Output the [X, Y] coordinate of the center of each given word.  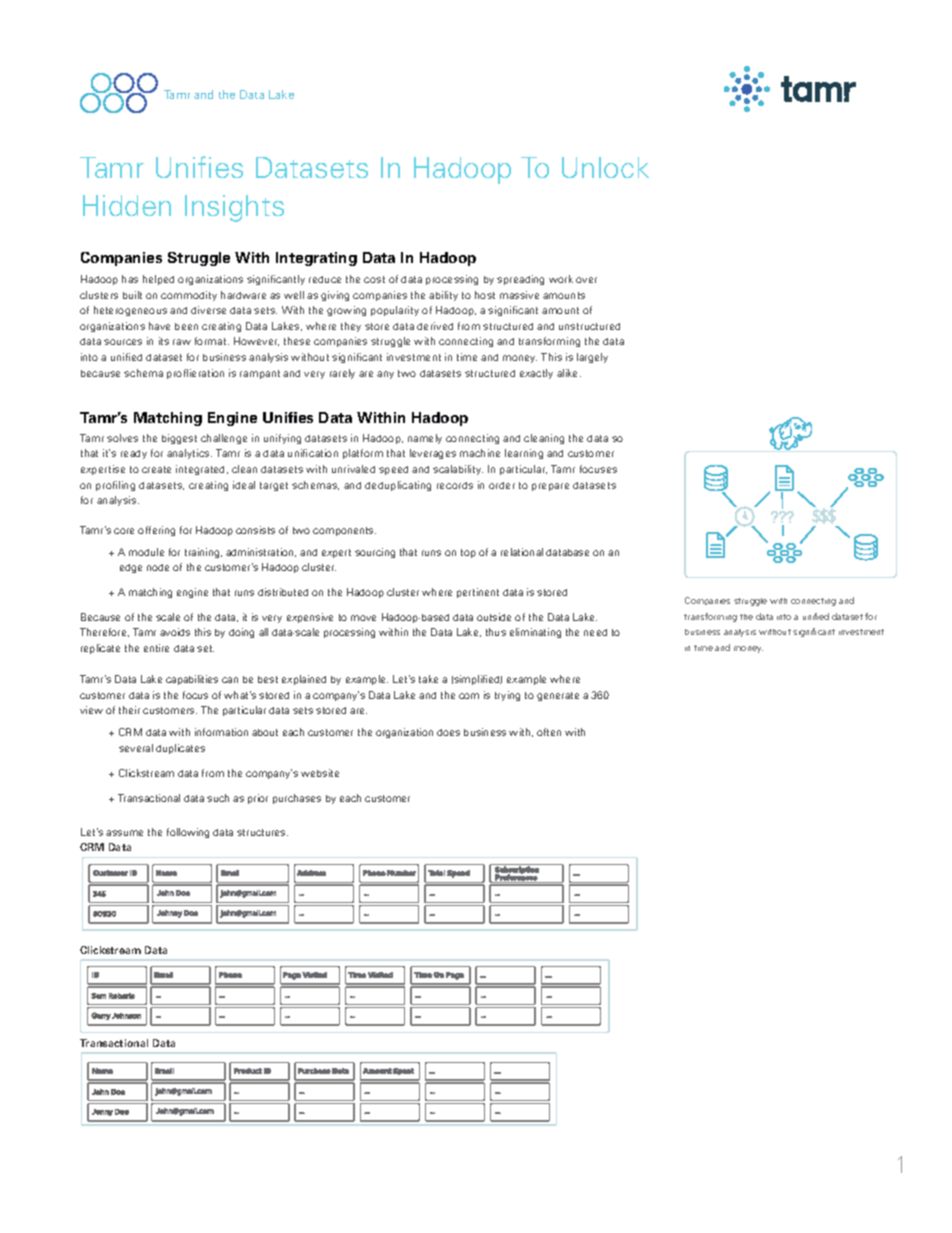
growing [346, 311]
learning [524, 454]
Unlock [605, 167]
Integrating [316, 259]
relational [522, 552]
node [158, 567]
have [159, 326]
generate [558, 696]
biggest [179, 439]
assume [124, 833]
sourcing [375, 553]
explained [304, 680]
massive [519, 295]
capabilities [192, 680]
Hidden [127, 205]
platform [363, 454]
